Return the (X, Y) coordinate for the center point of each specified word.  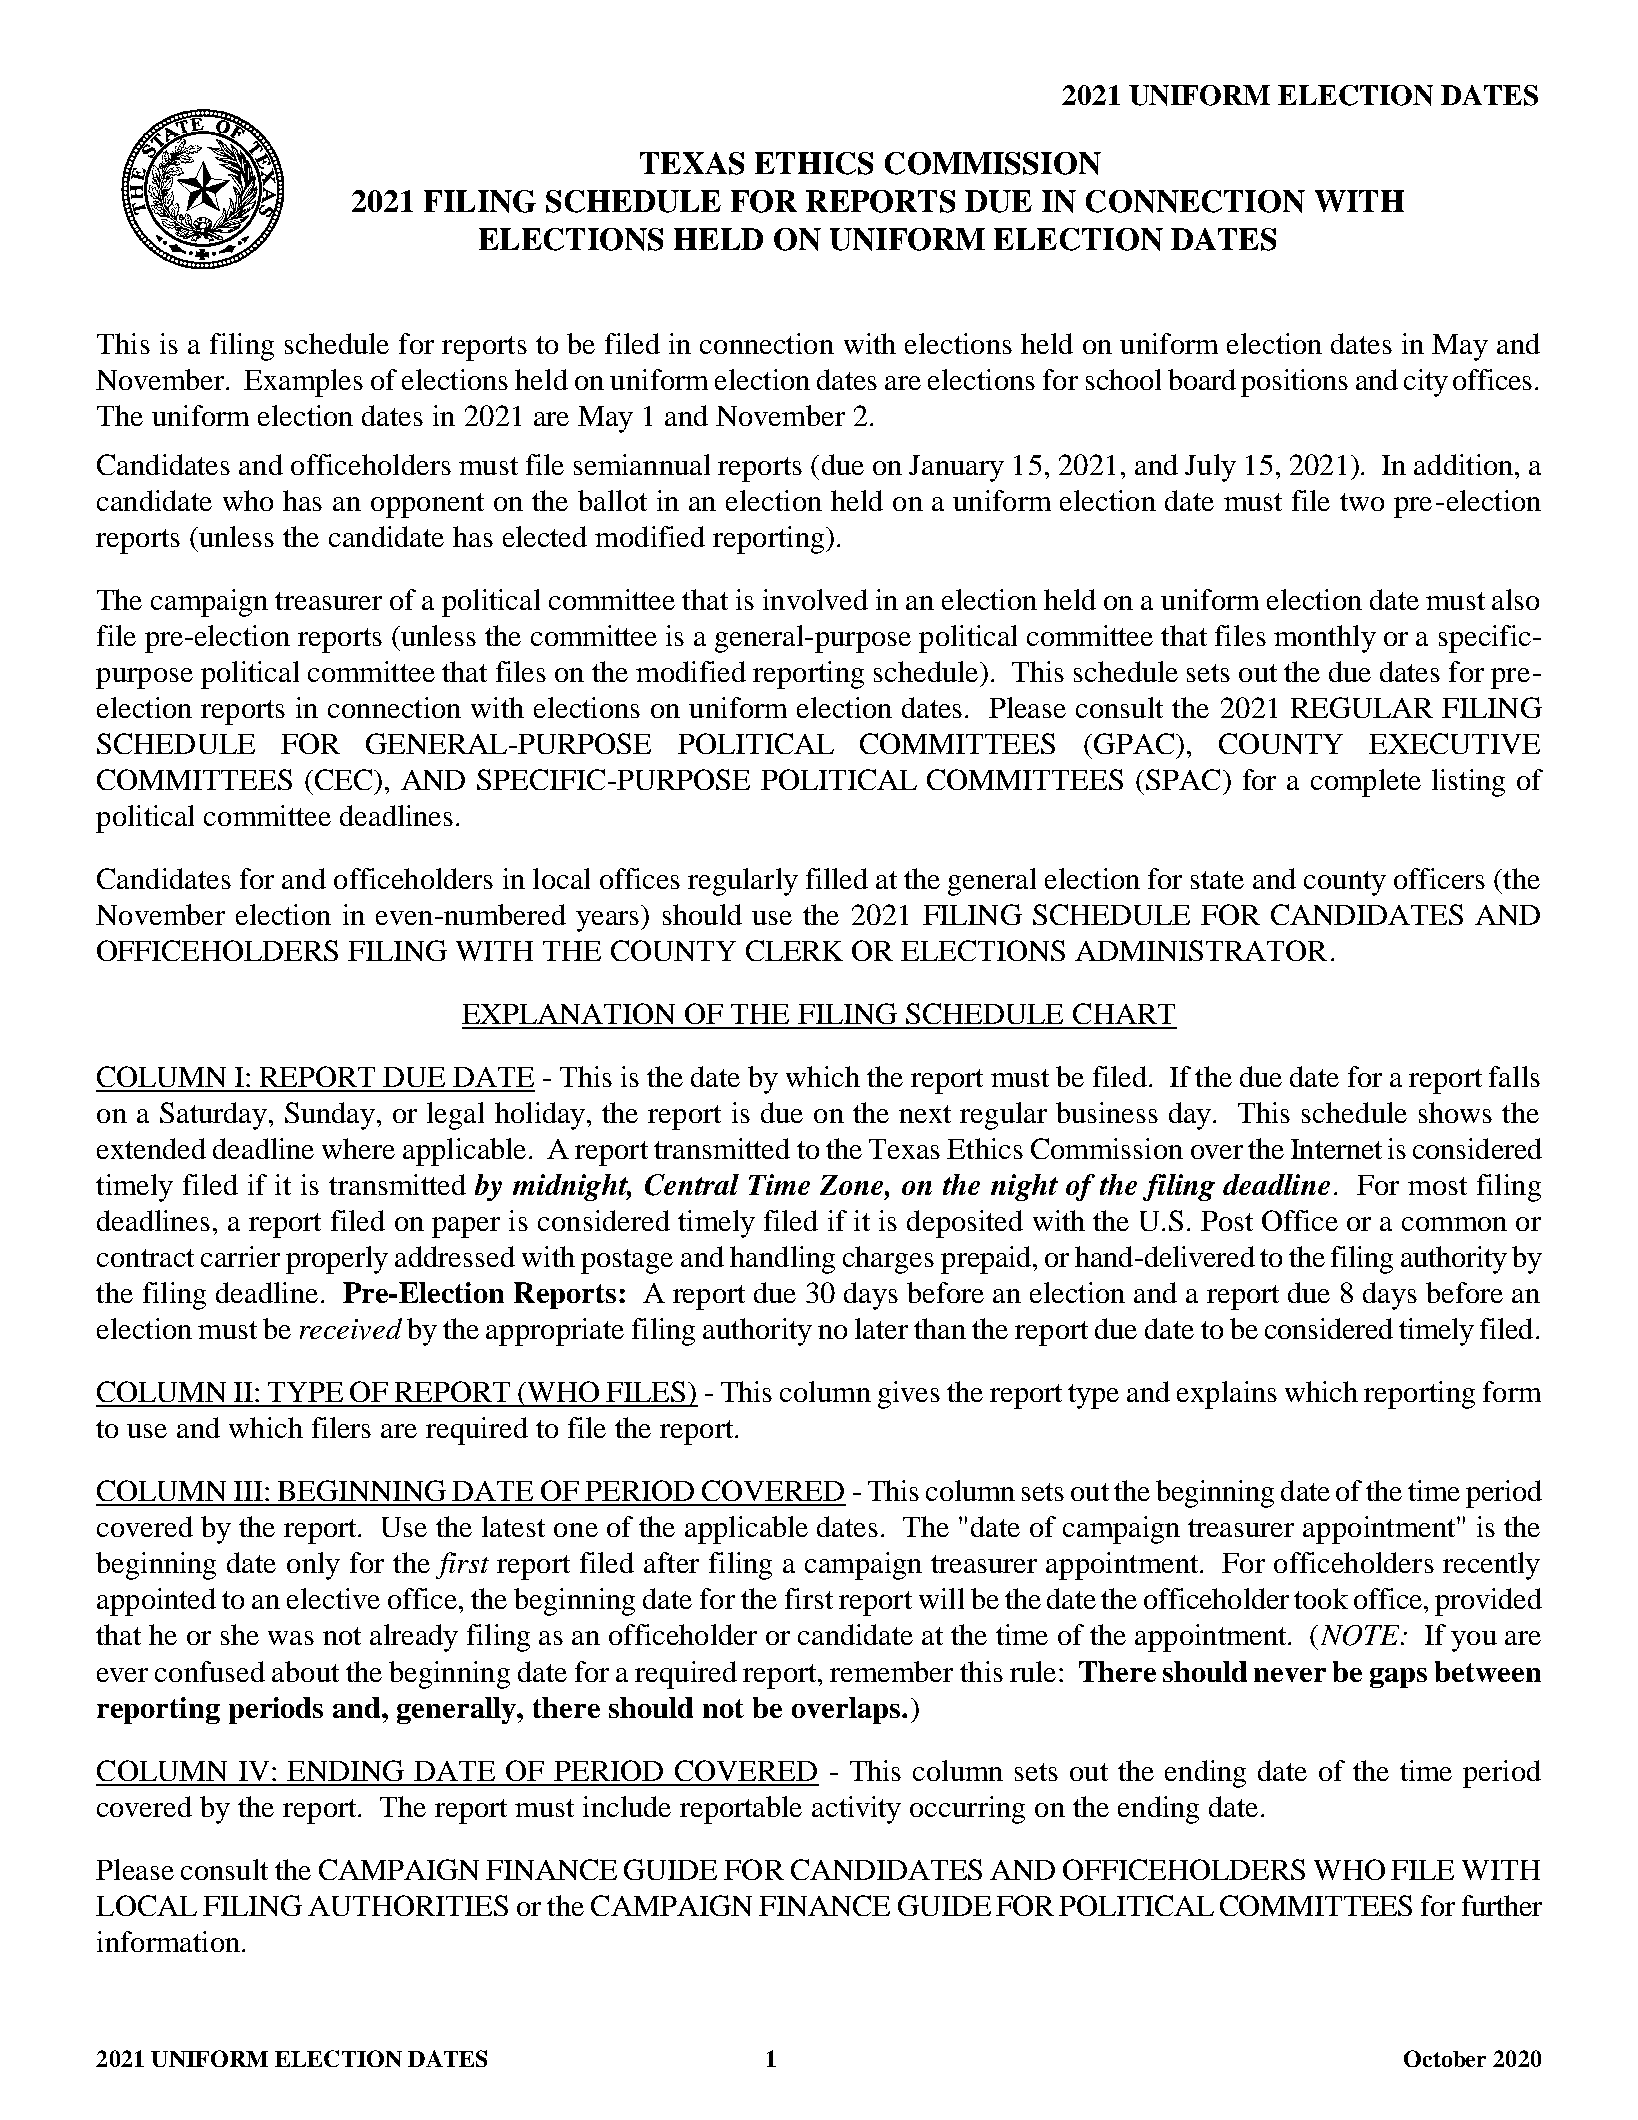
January (956, 468)
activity (856, 1810)
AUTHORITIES (408, 1905)
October (1445, 2058)
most (1437, 1186)
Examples (303, 383)
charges (888, 1260)
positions (1294, 383)
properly (337, 1260)
